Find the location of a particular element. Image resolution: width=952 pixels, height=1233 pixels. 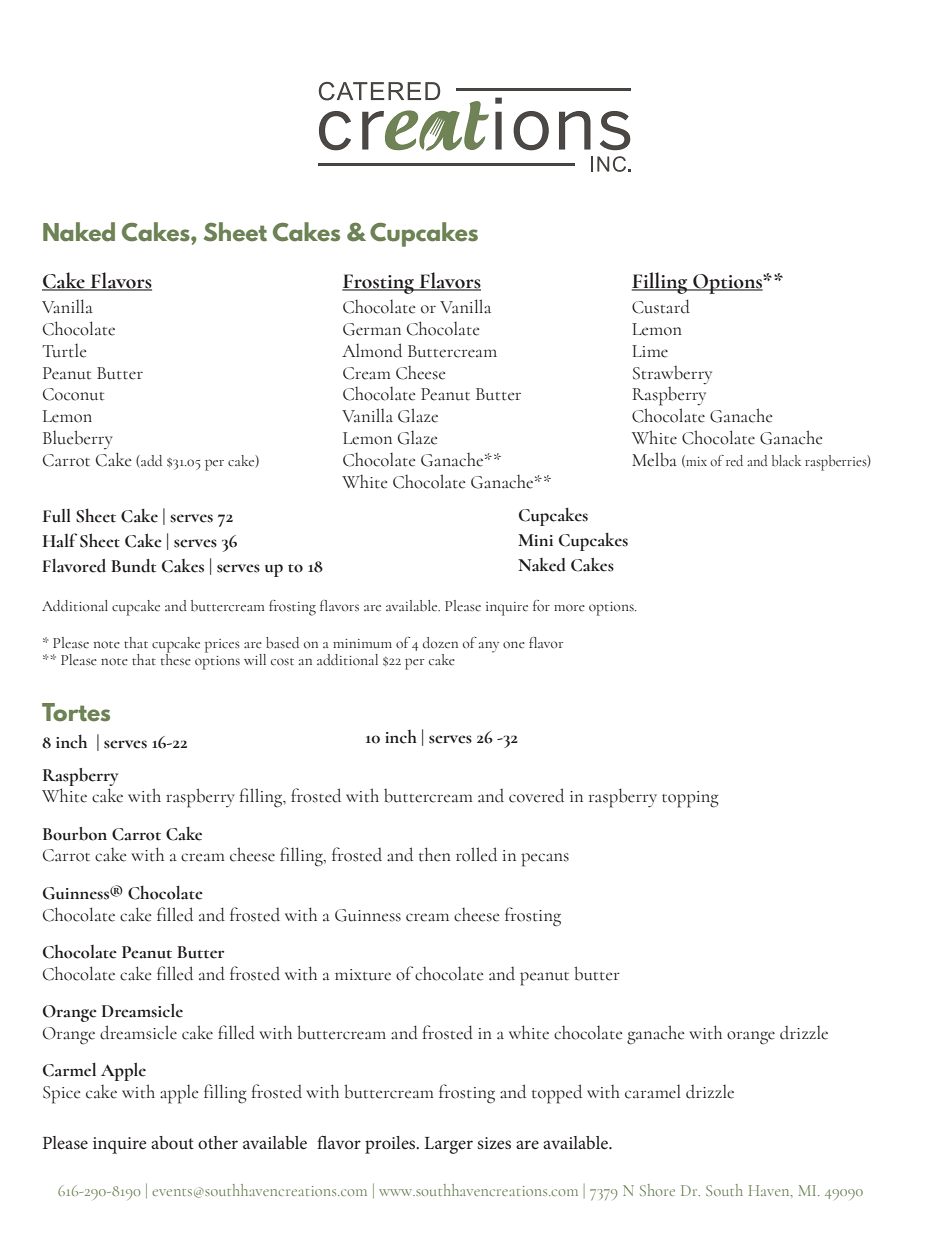

mixture is located at coordinates (363, 975).
